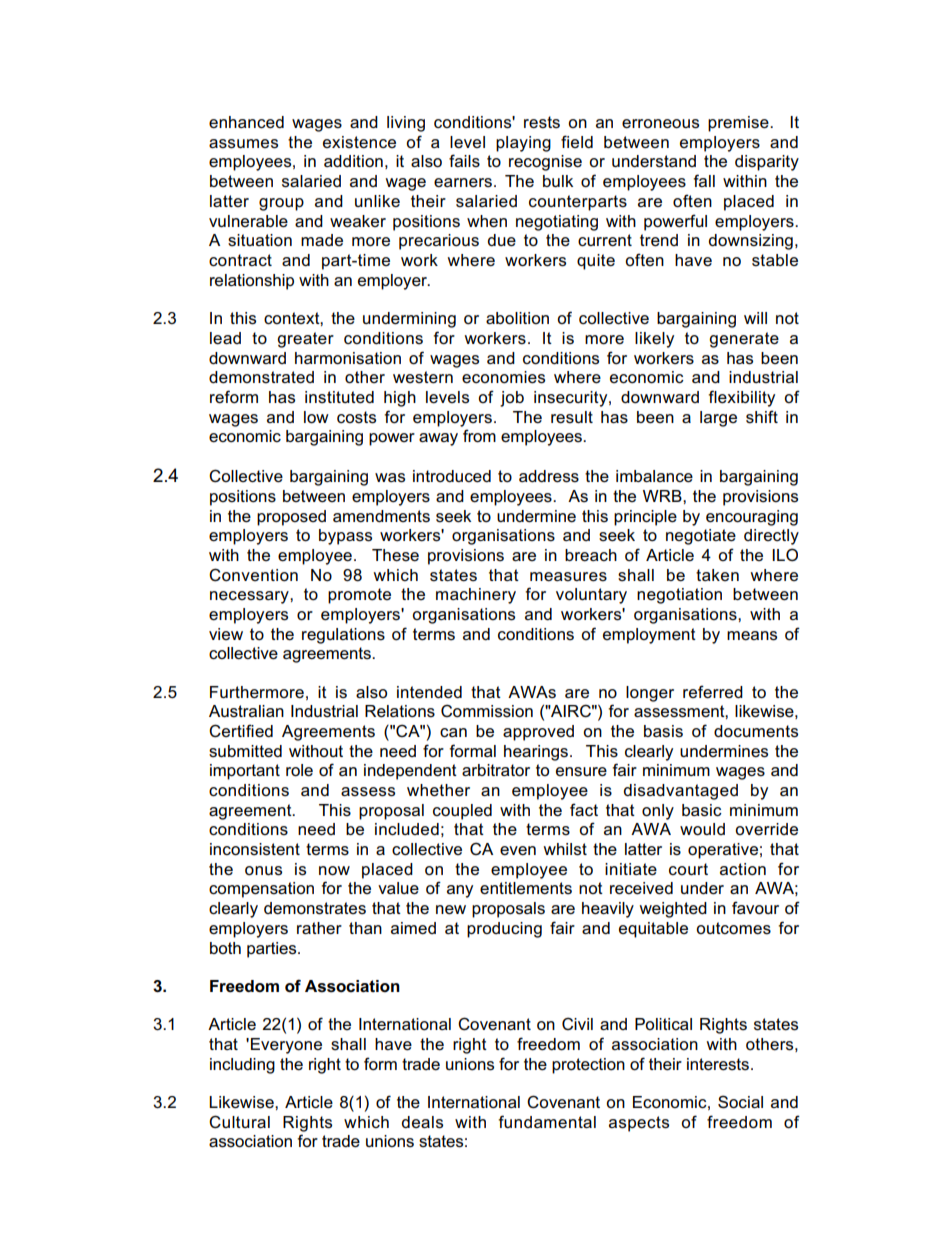 The image size is (952, 1233). Describe the element at coordinates (547, 1122) in the screenshot. I see `fundamental` at that location.
